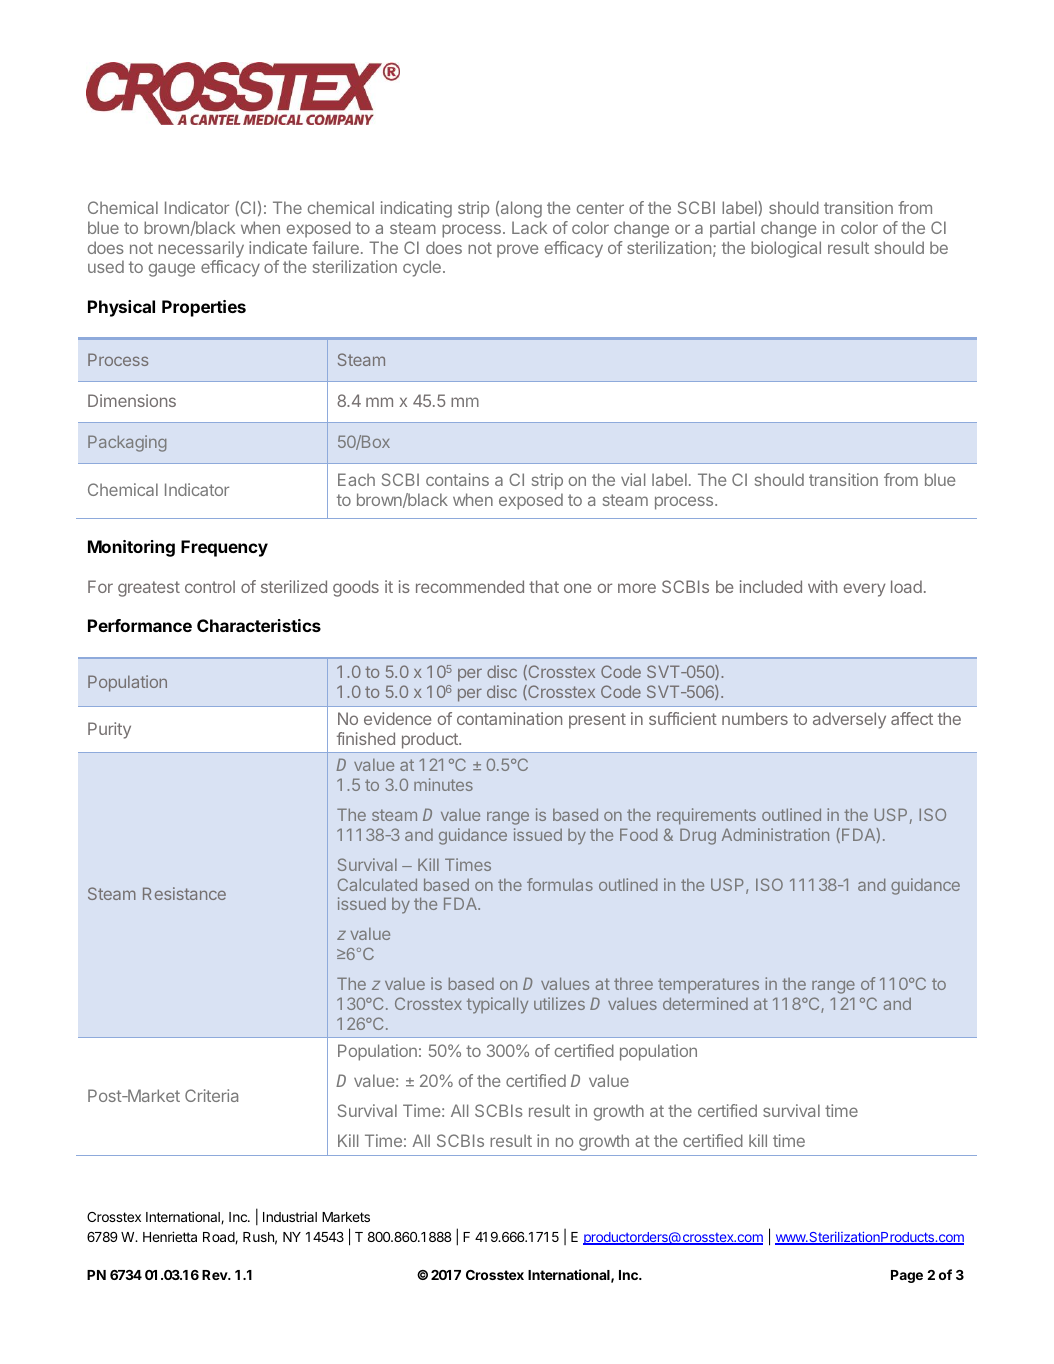 The image size is (1054, 1364). I want to click on Purity, so click(109, 730).
